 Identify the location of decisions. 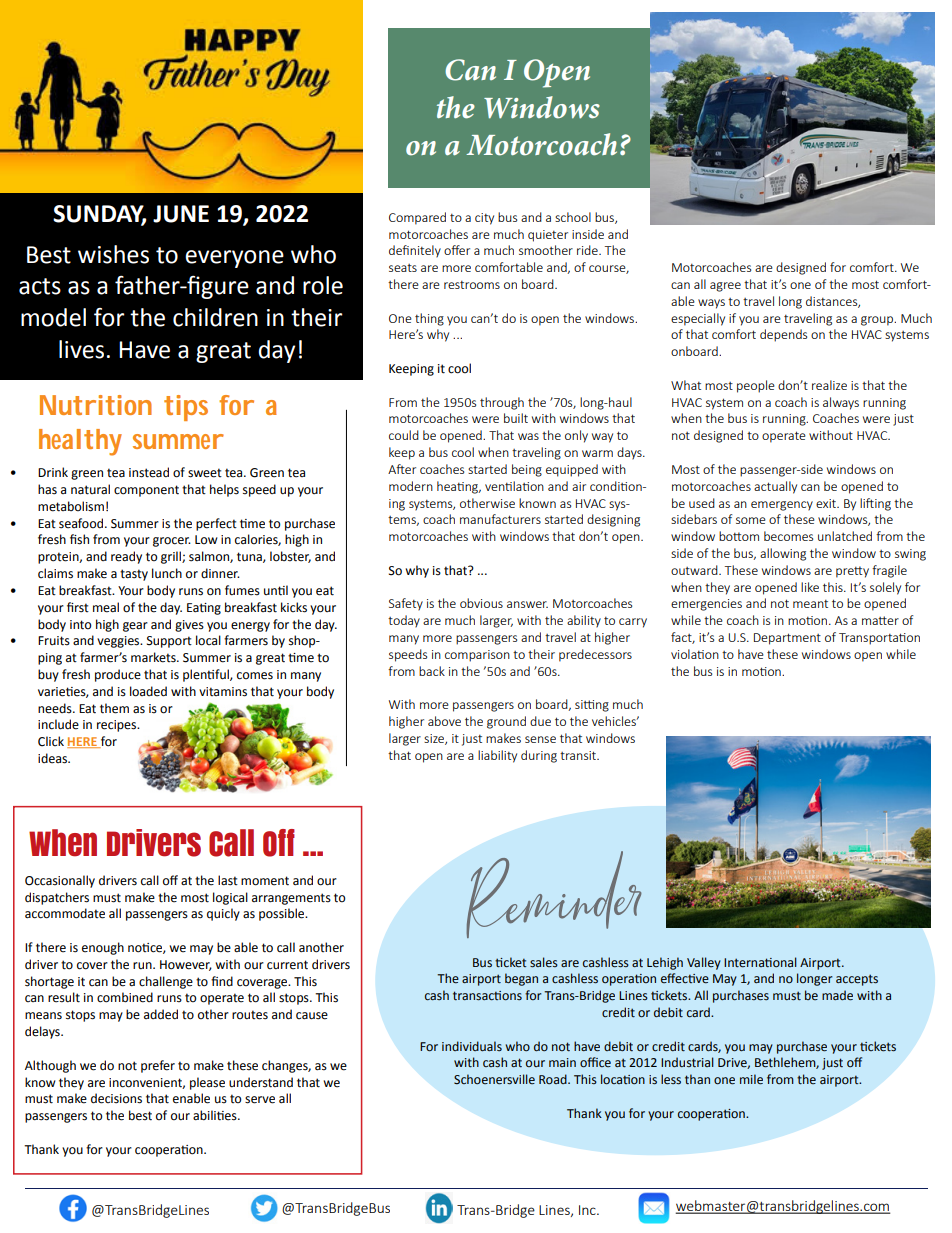
(116, 1098).
